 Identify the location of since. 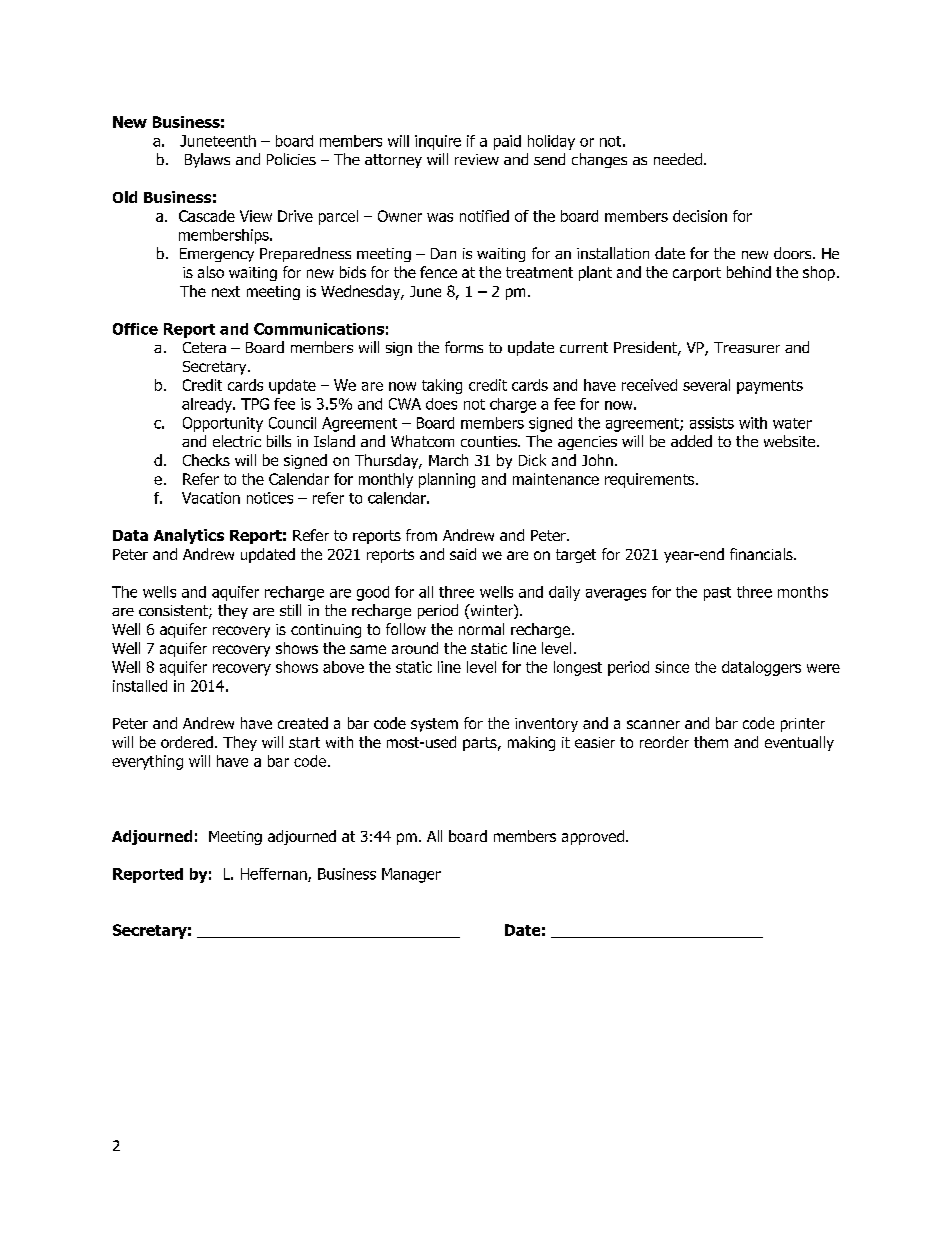
(672, 667).
